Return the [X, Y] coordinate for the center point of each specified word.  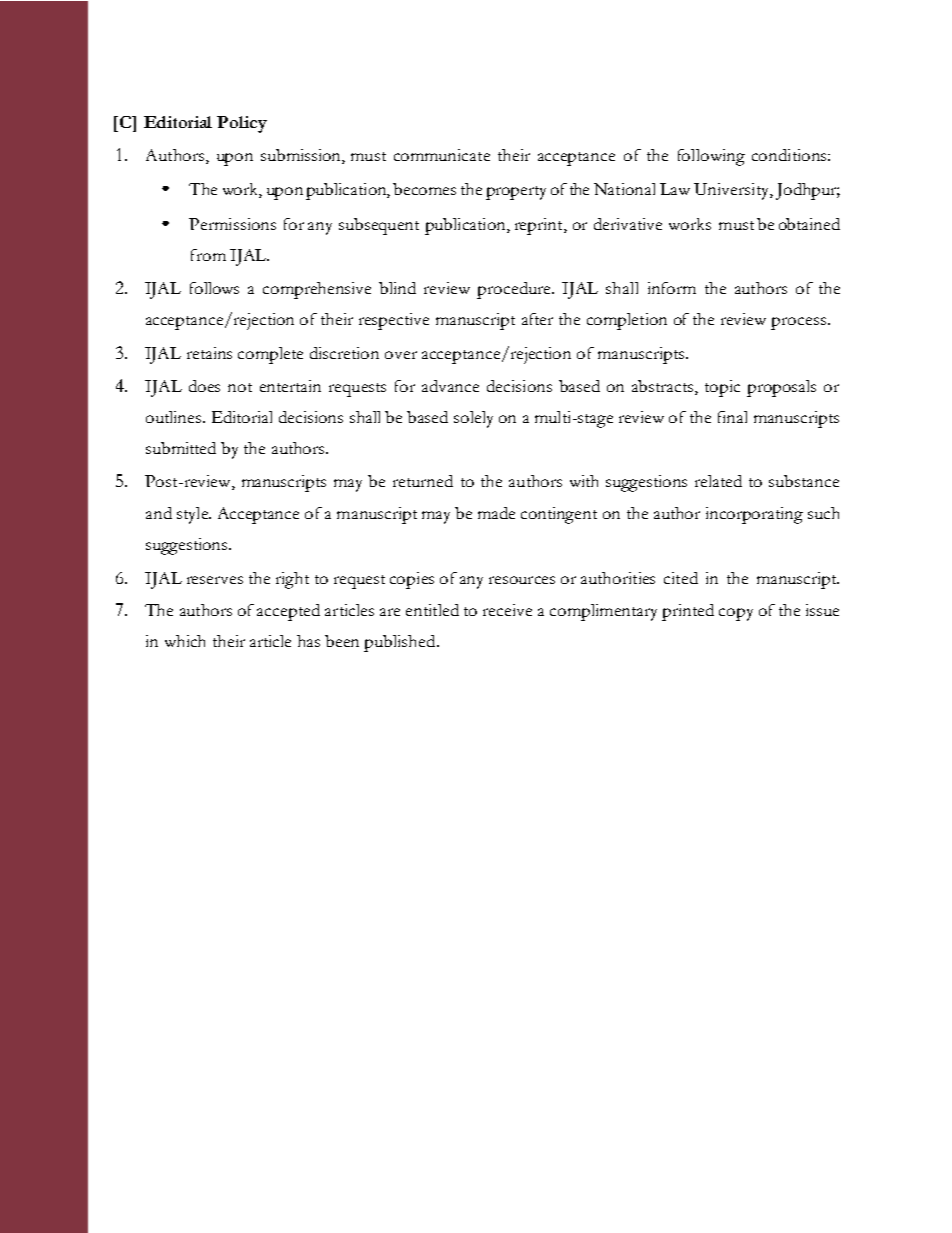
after [537, 319]
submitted [181, 448]
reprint [540, 226]
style [194, 515]
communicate [442, 155]
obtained [809, 224]
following [711, 157]
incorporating [754, 515]
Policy [242, 124]
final [732, 417]
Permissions [232, 224]
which [185, 641]
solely [473, 419]
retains [209, 353]
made [496, 513]
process [798, 323]
